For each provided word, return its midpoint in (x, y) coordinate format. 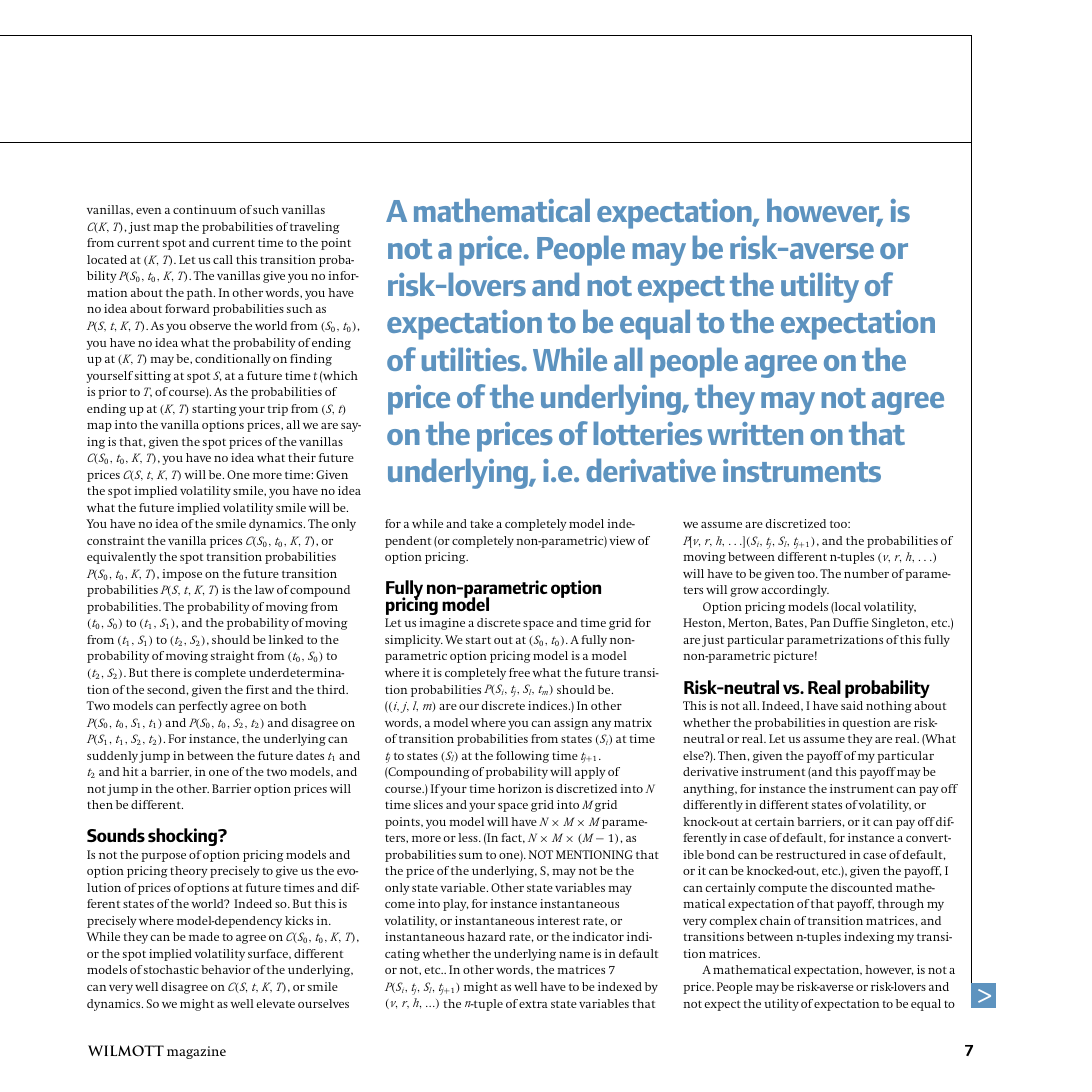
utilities (472, 359)
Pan (820, 622)
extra (533, 1004)
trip (277, 410)
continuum (204, 209)
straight (232, 657)
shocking (183, 837)
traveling (315, 228)
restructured (811, 854)
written (755, 433)
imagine (442, 624)
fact (513, 838)
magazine (196, 1052)
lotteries (648, 433)
